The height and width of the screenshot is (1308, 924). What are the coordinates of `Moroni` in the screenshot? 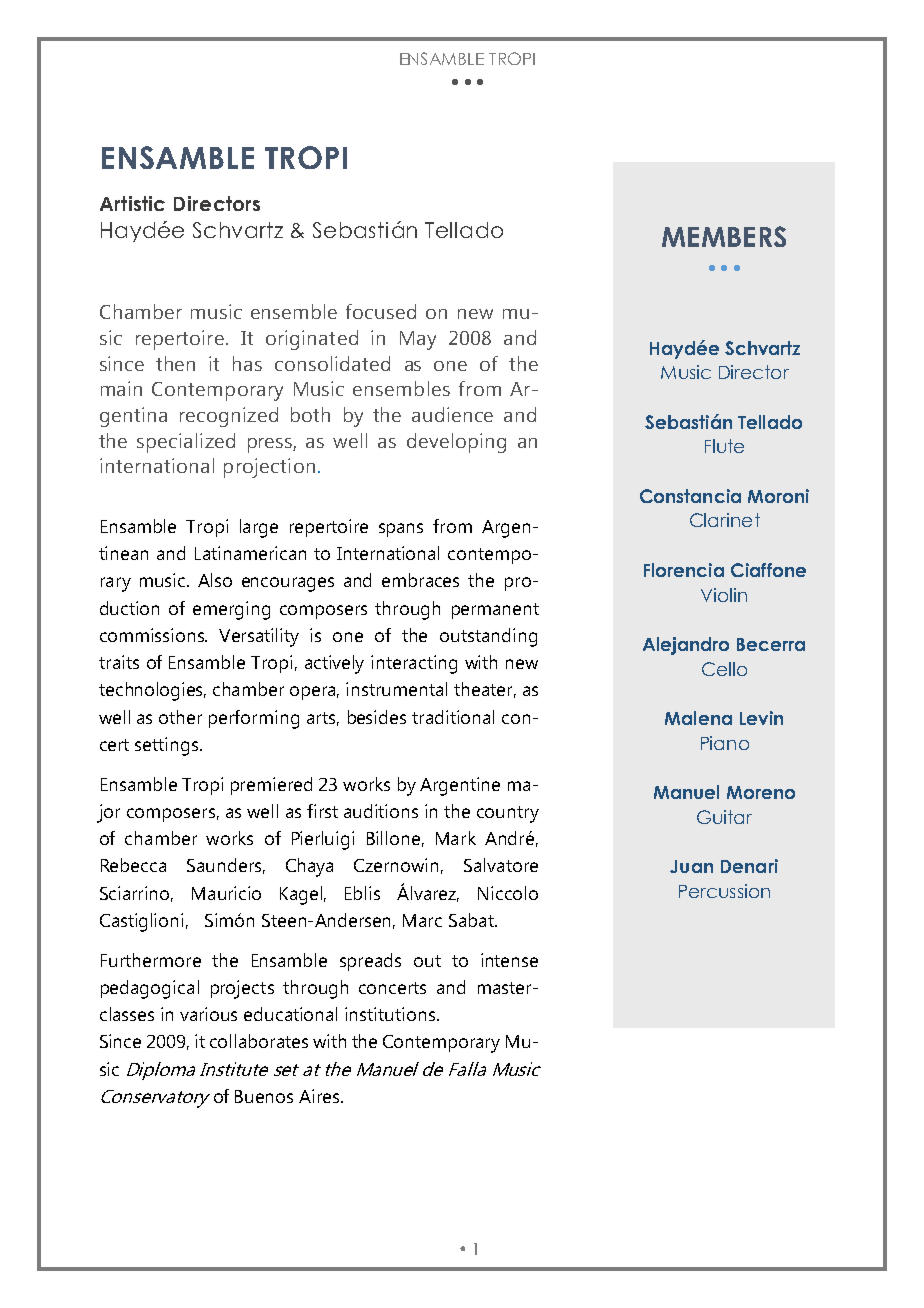 It's located at (778, 496).
